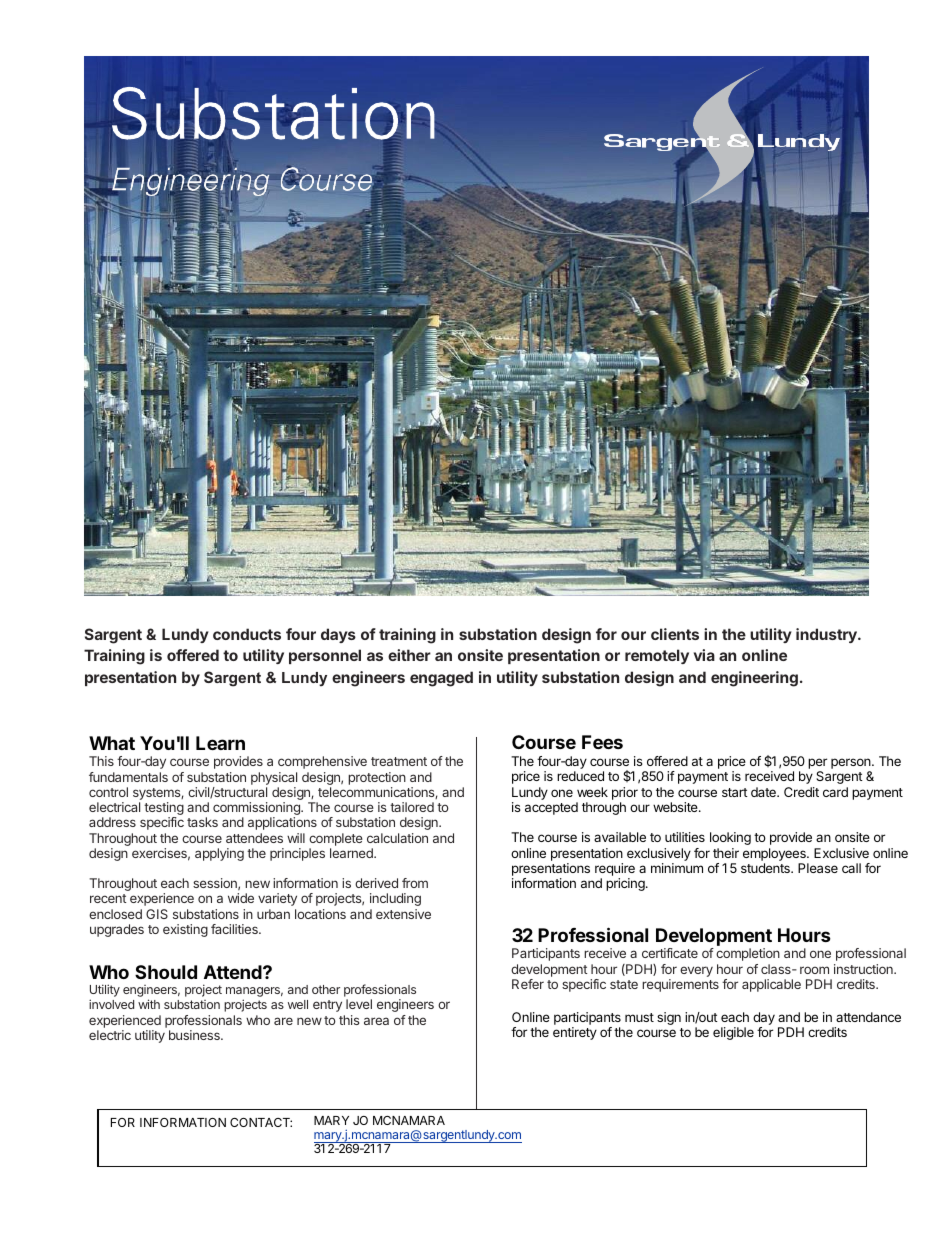 This screenshot has height=1233, width=952. Describe the element at coordinates (247, 634) in the screenshot. I see `conducts` at that location.
